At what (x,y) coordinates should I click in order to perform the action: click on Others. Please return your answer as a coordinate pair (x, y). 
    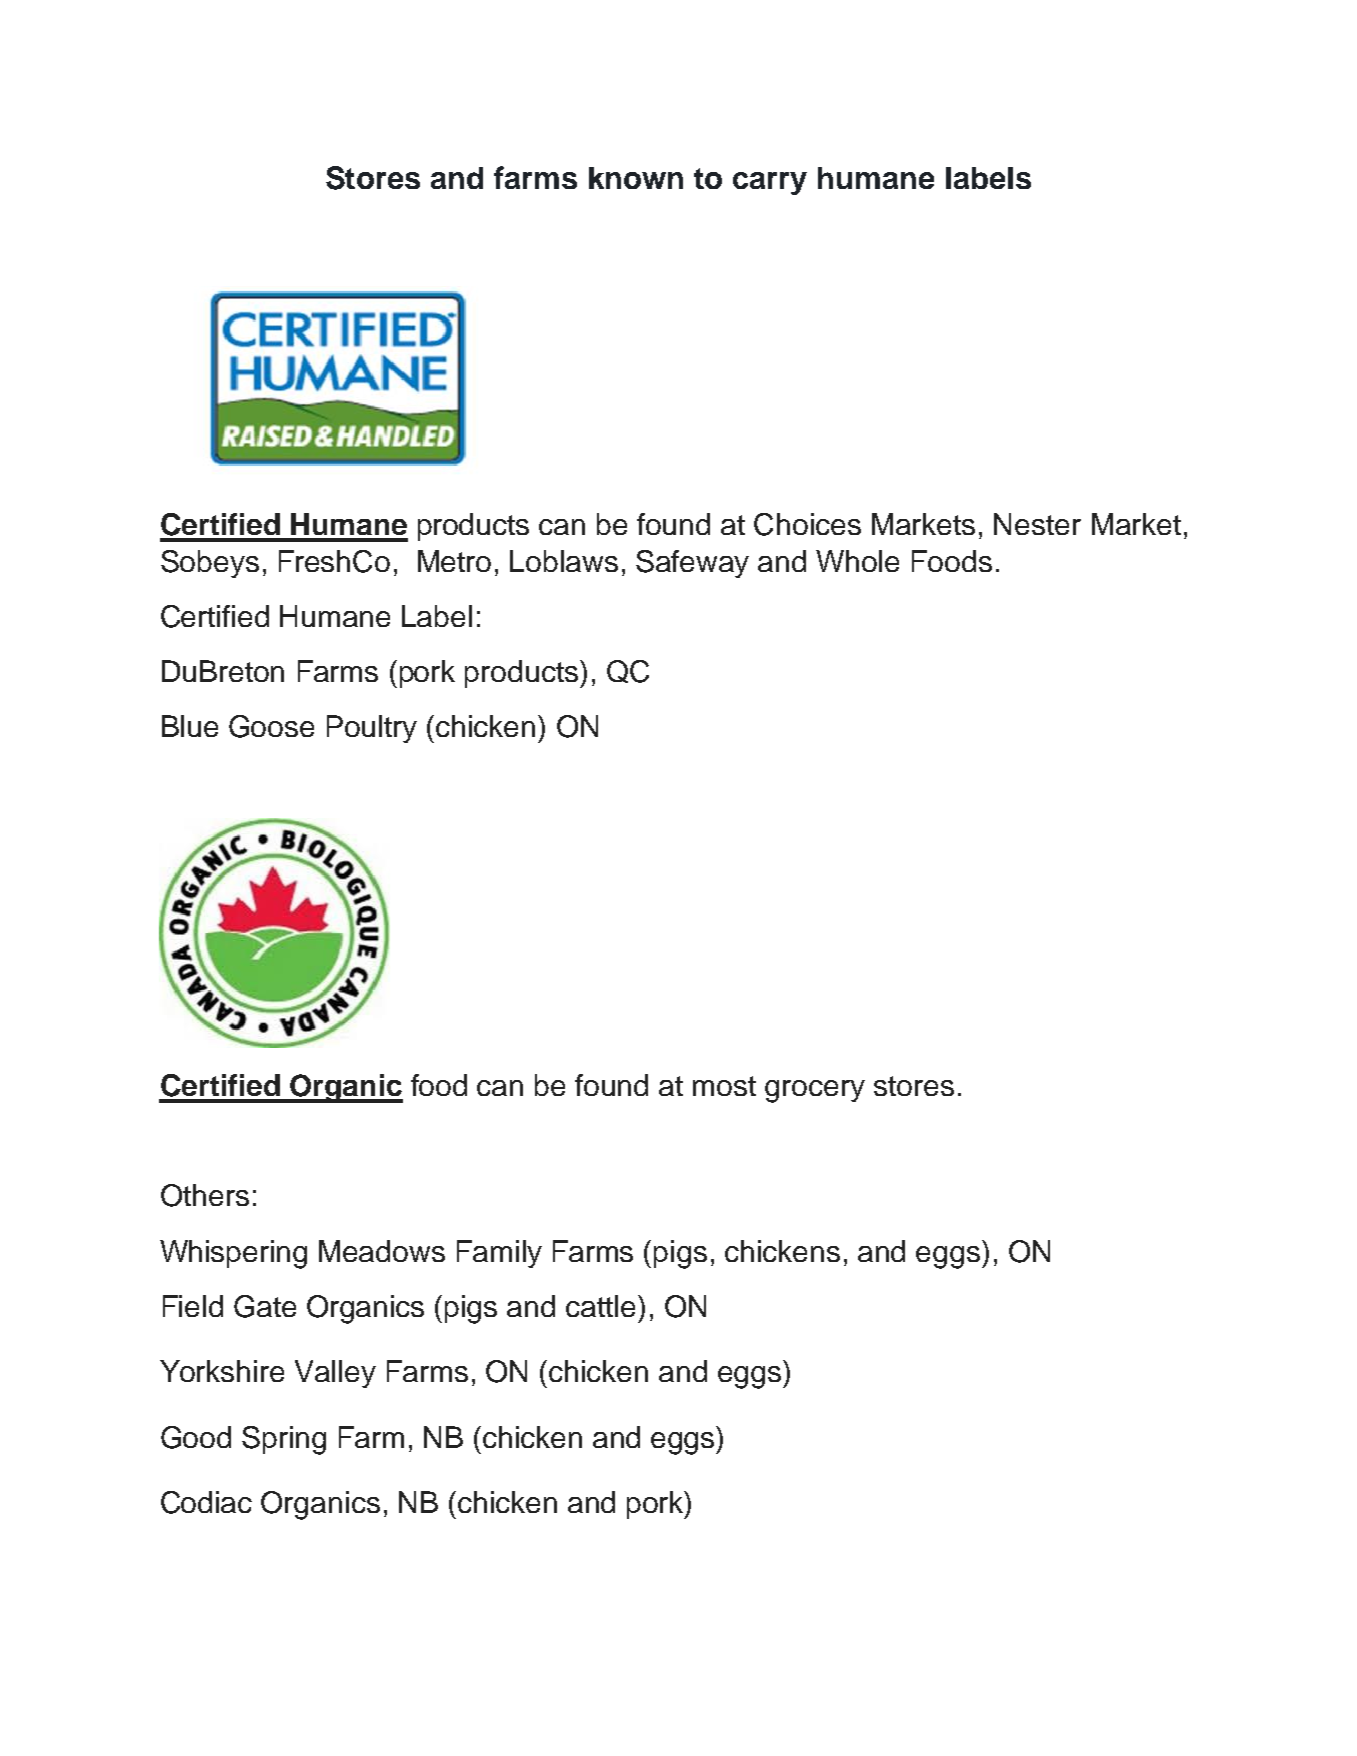
    Looking at the image, I should click on (205, 1195).
